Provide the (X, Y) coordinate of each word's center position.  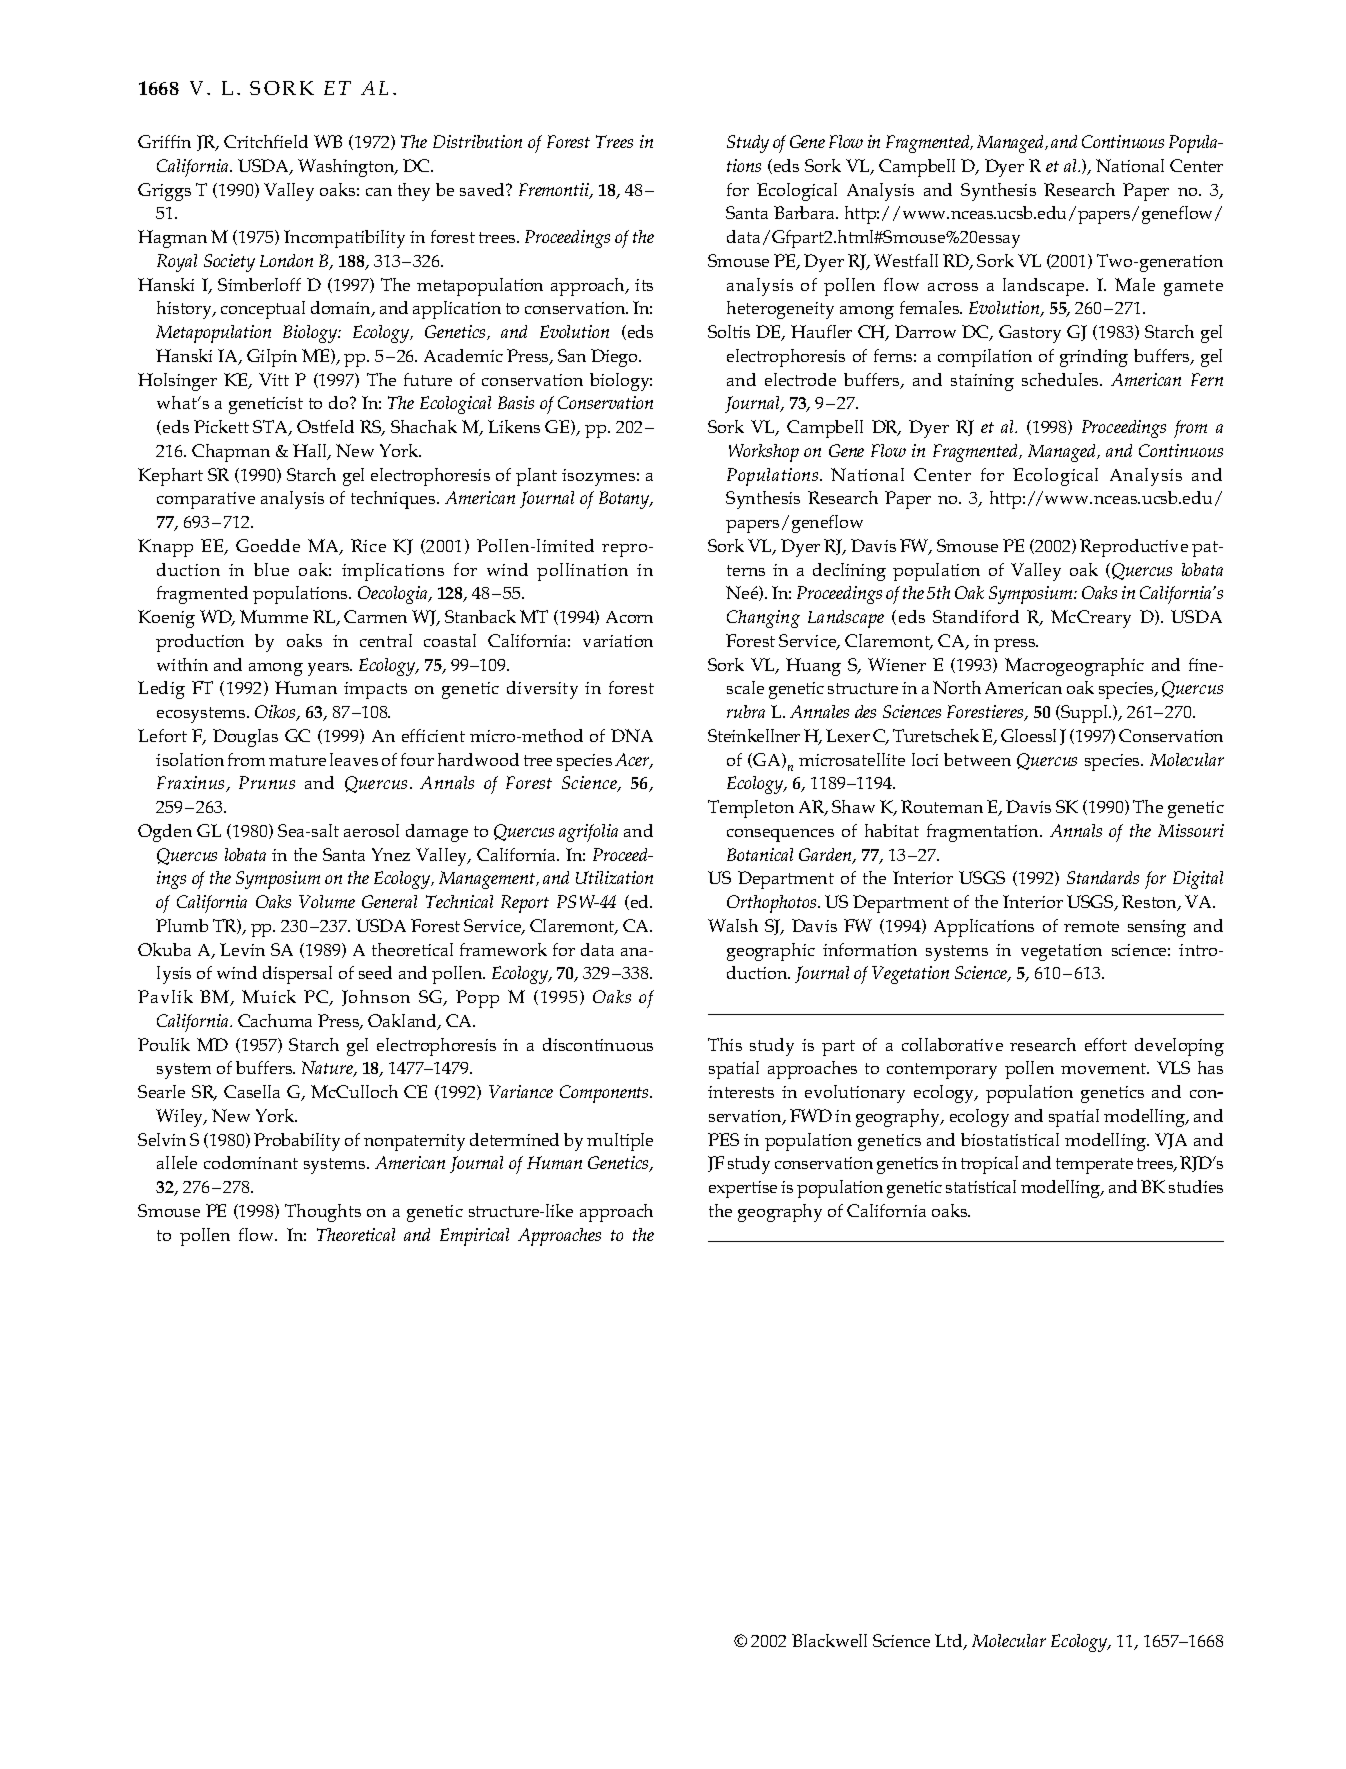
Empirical (474, 1237)
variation (618, 641)
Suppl (1085, 714)
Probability (297, 1142)
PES (723, 1139)
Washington (347, 168)
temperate (1094, 1166)
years (330, 669)
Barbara (805, 212)
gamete (1193, 288)
